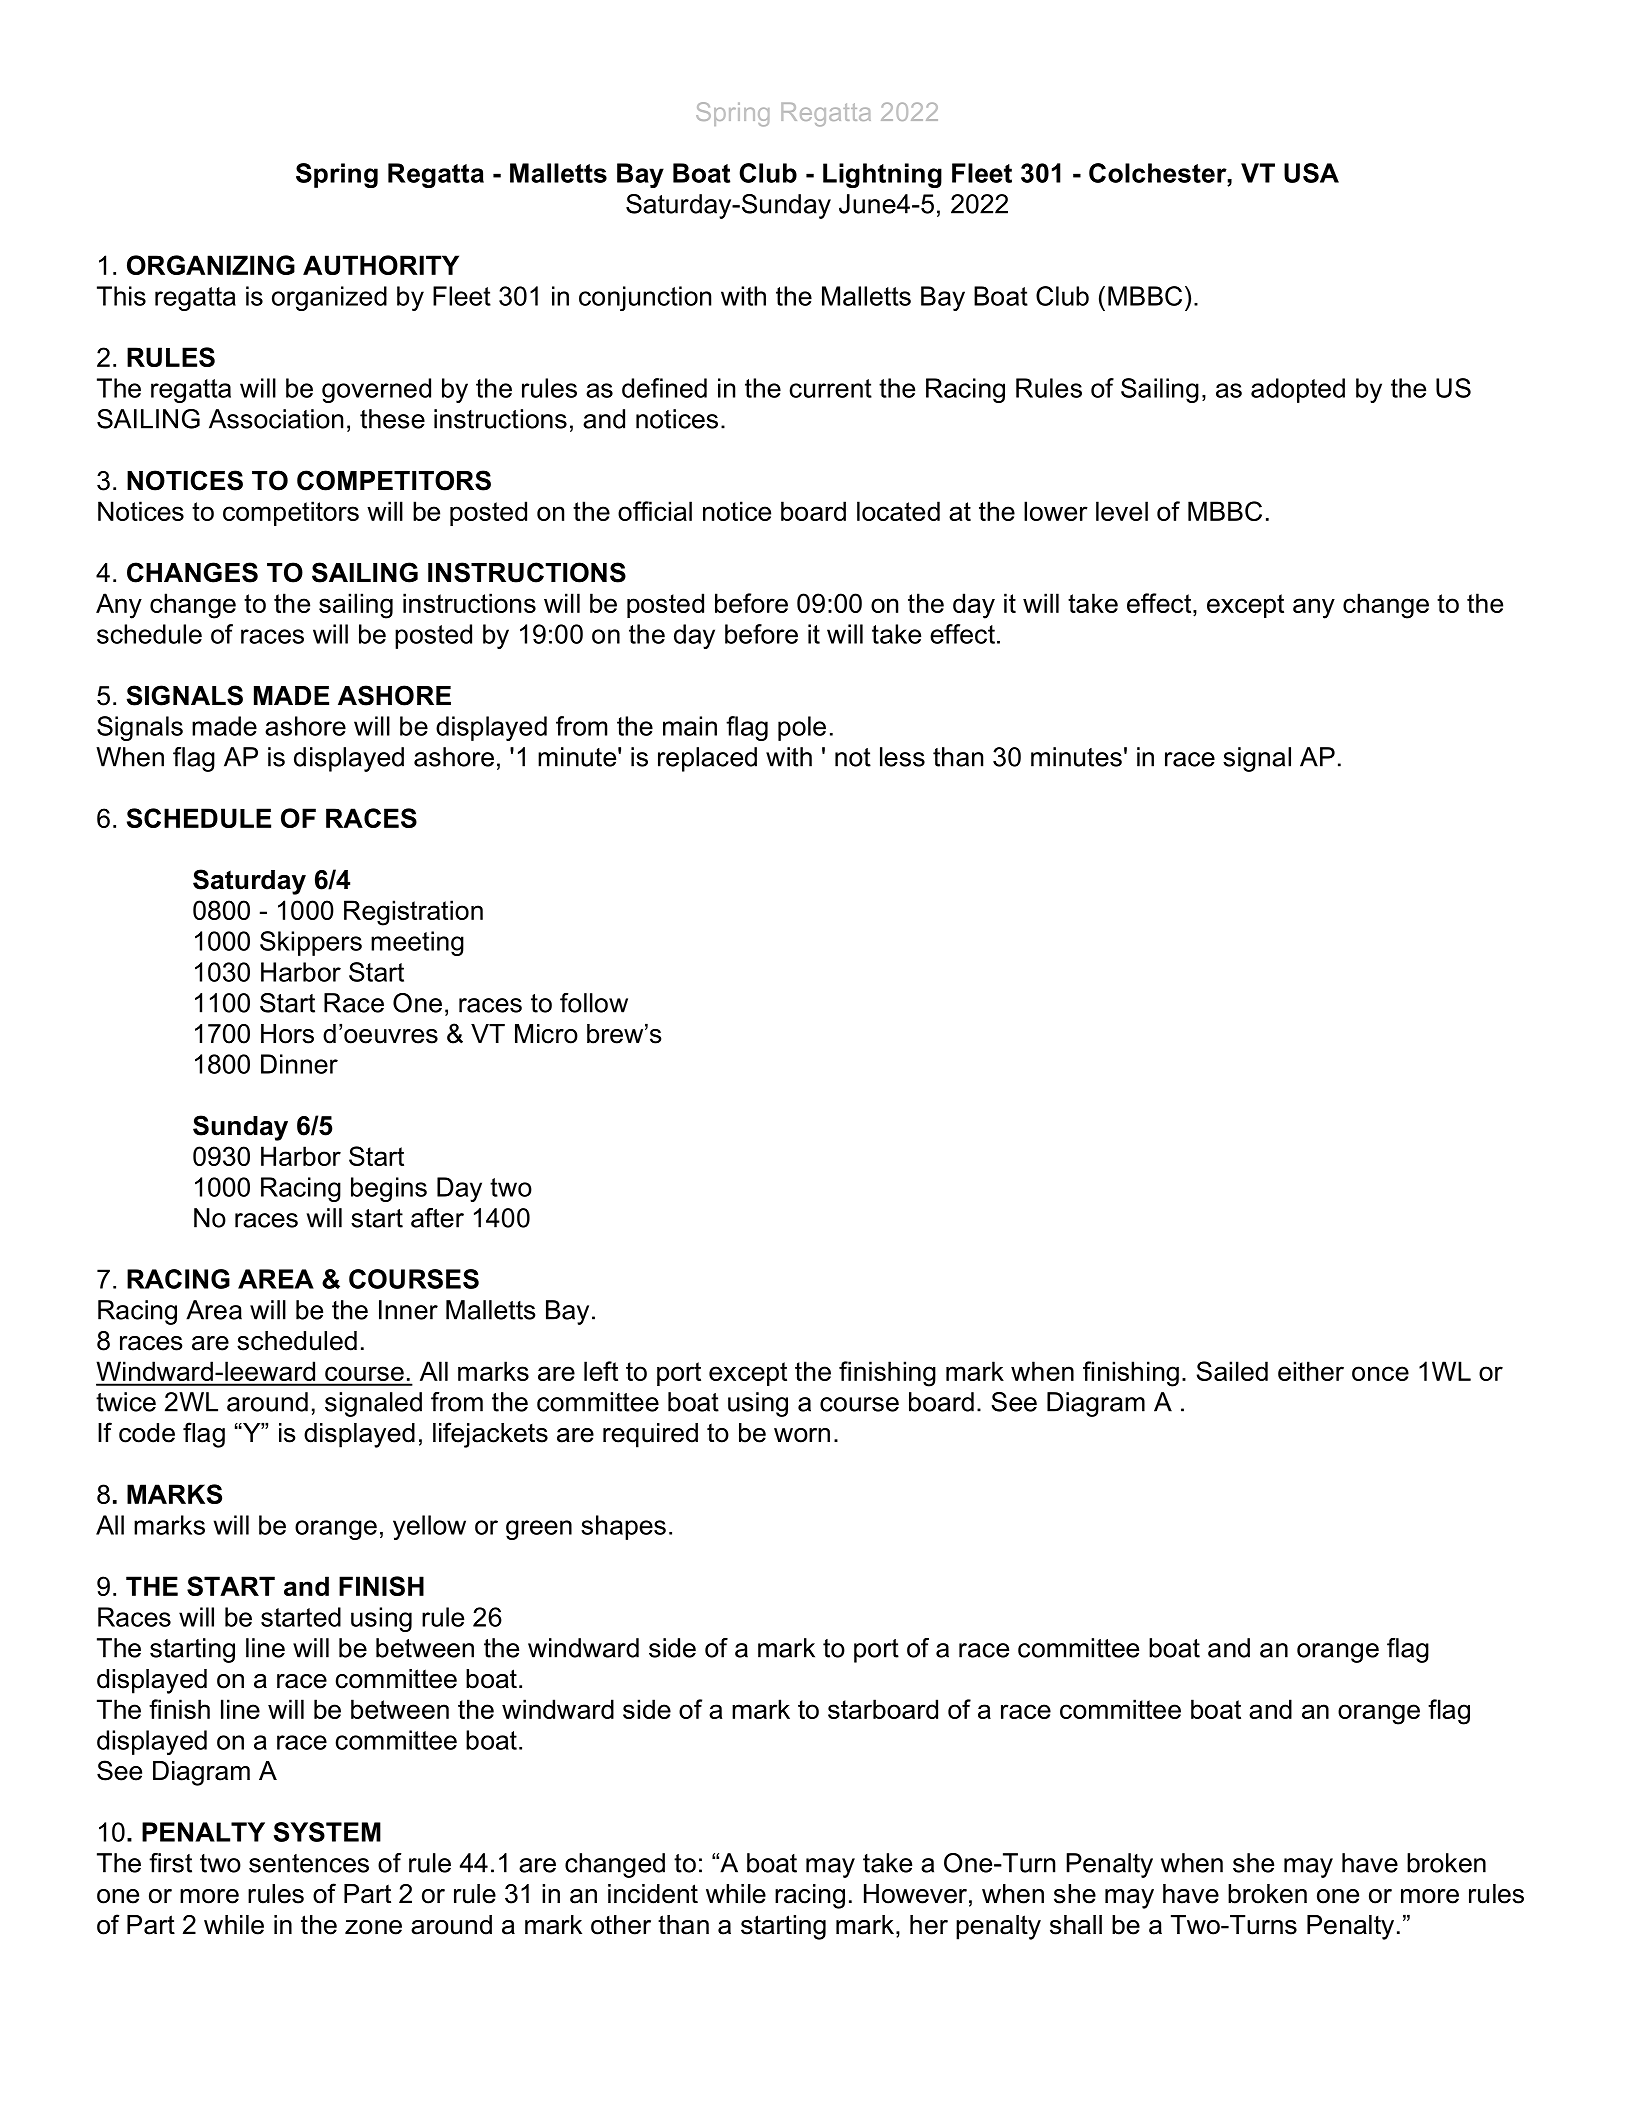  What do you see at coordinates (211, 265) in the page?
I see `ORGANIZING` at bounding box center [211, 265].
